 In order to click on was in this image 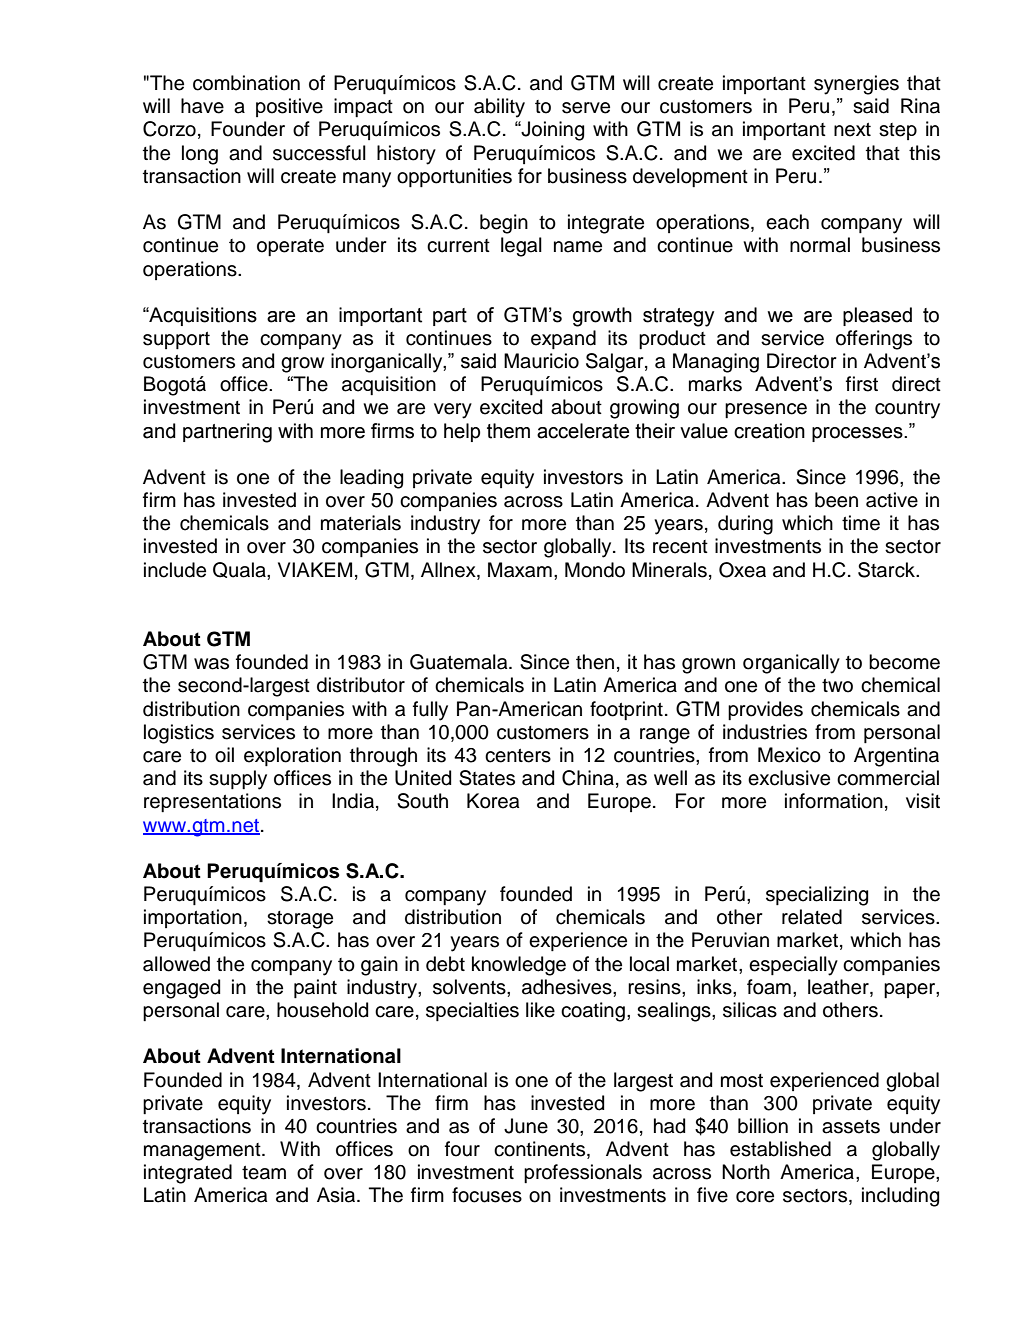, I will do `click(211, 664)`.
